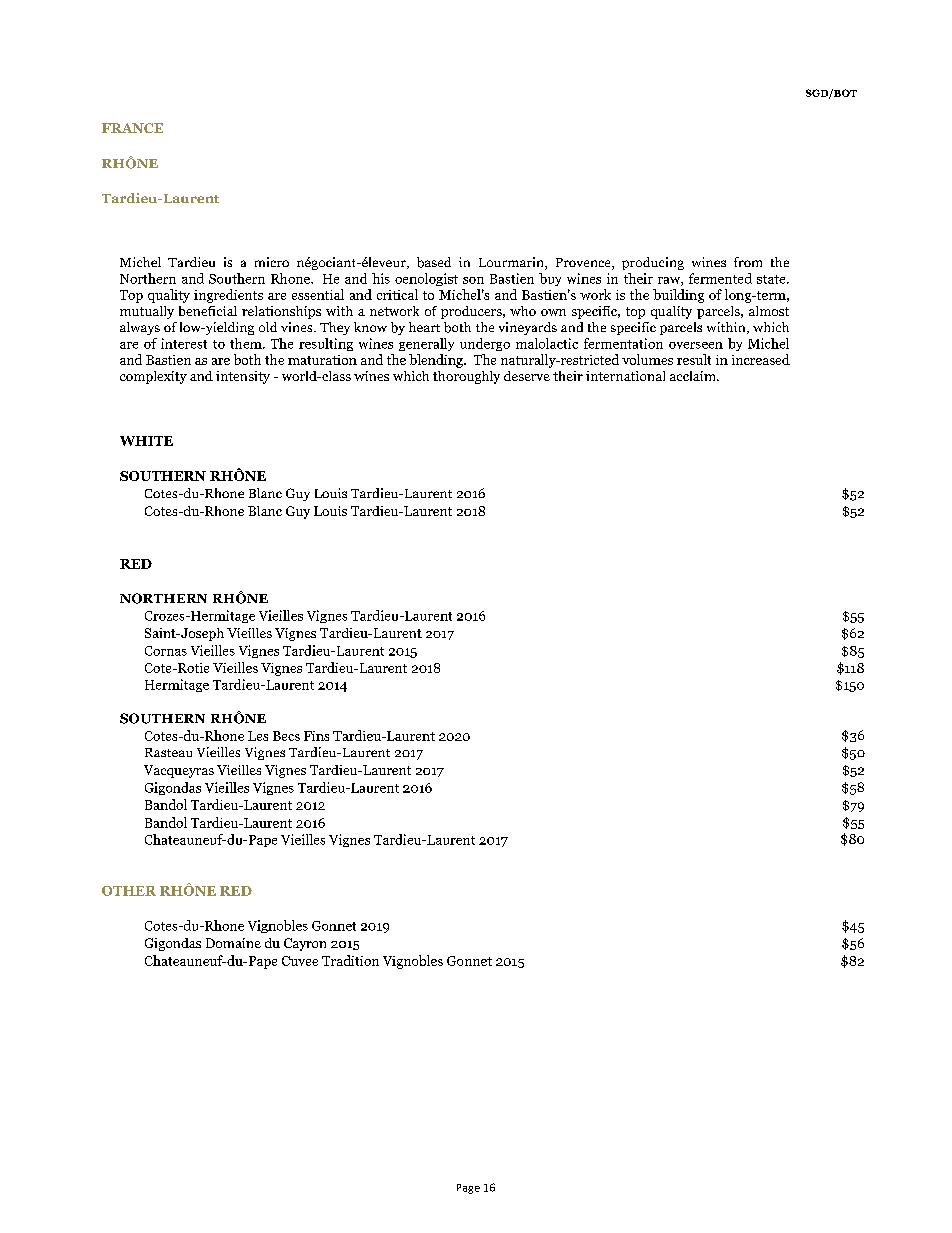 This image has width=952, height=1233. I want to click on Page, so click(468, 1189).
